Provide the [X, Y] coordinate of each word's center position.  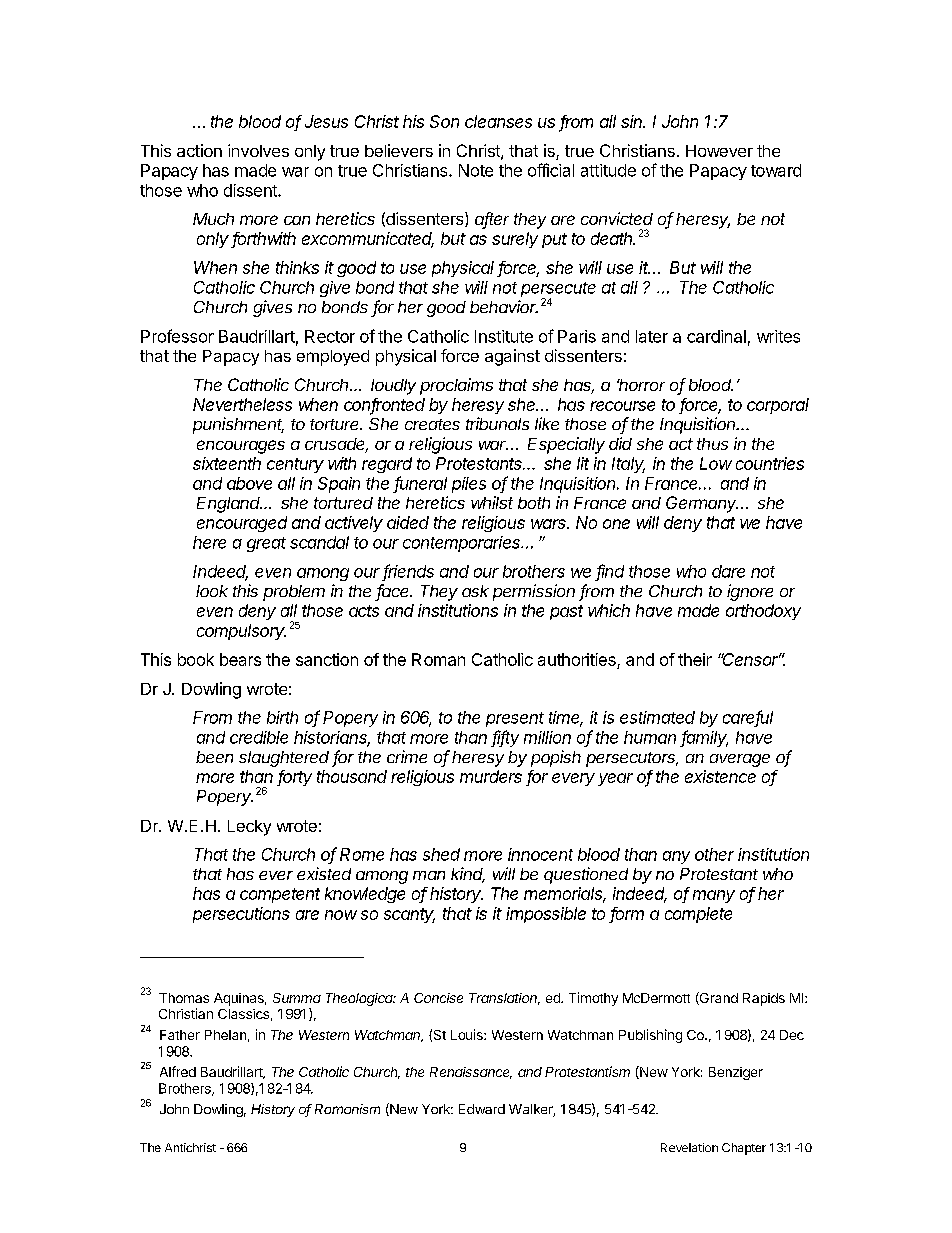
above [249, 483]
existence [720, 776]
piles [469, 485]
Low [716, 463]
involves [258, 150]
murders [491, 776]
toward [776, 170]
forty [294, 778]
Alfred [178, 1071]
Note [476, 170]
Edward [482, 1109]
